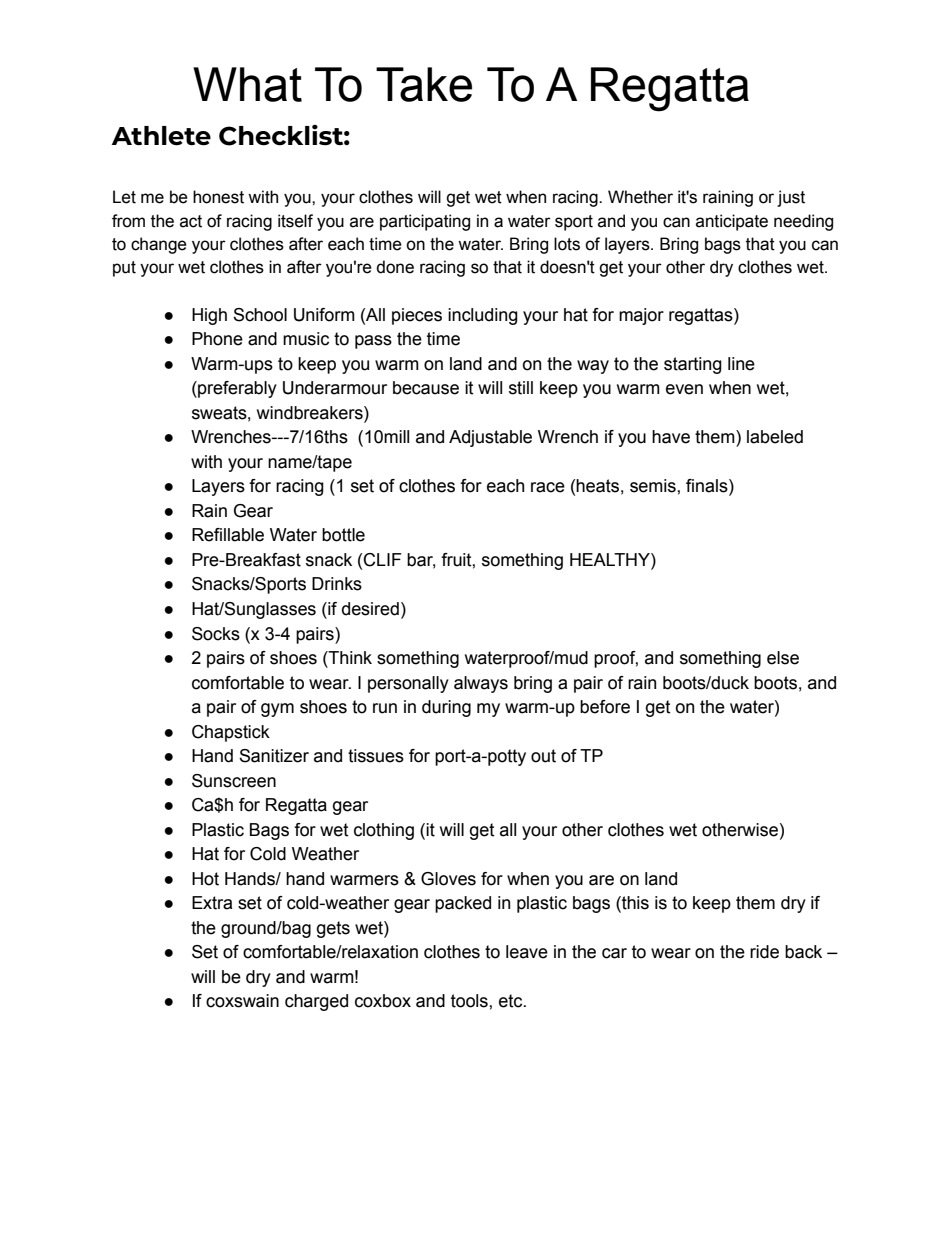  What do you see at coordinates (605, 707) in the image?
I see `before` at bounding box center [605, 707].
